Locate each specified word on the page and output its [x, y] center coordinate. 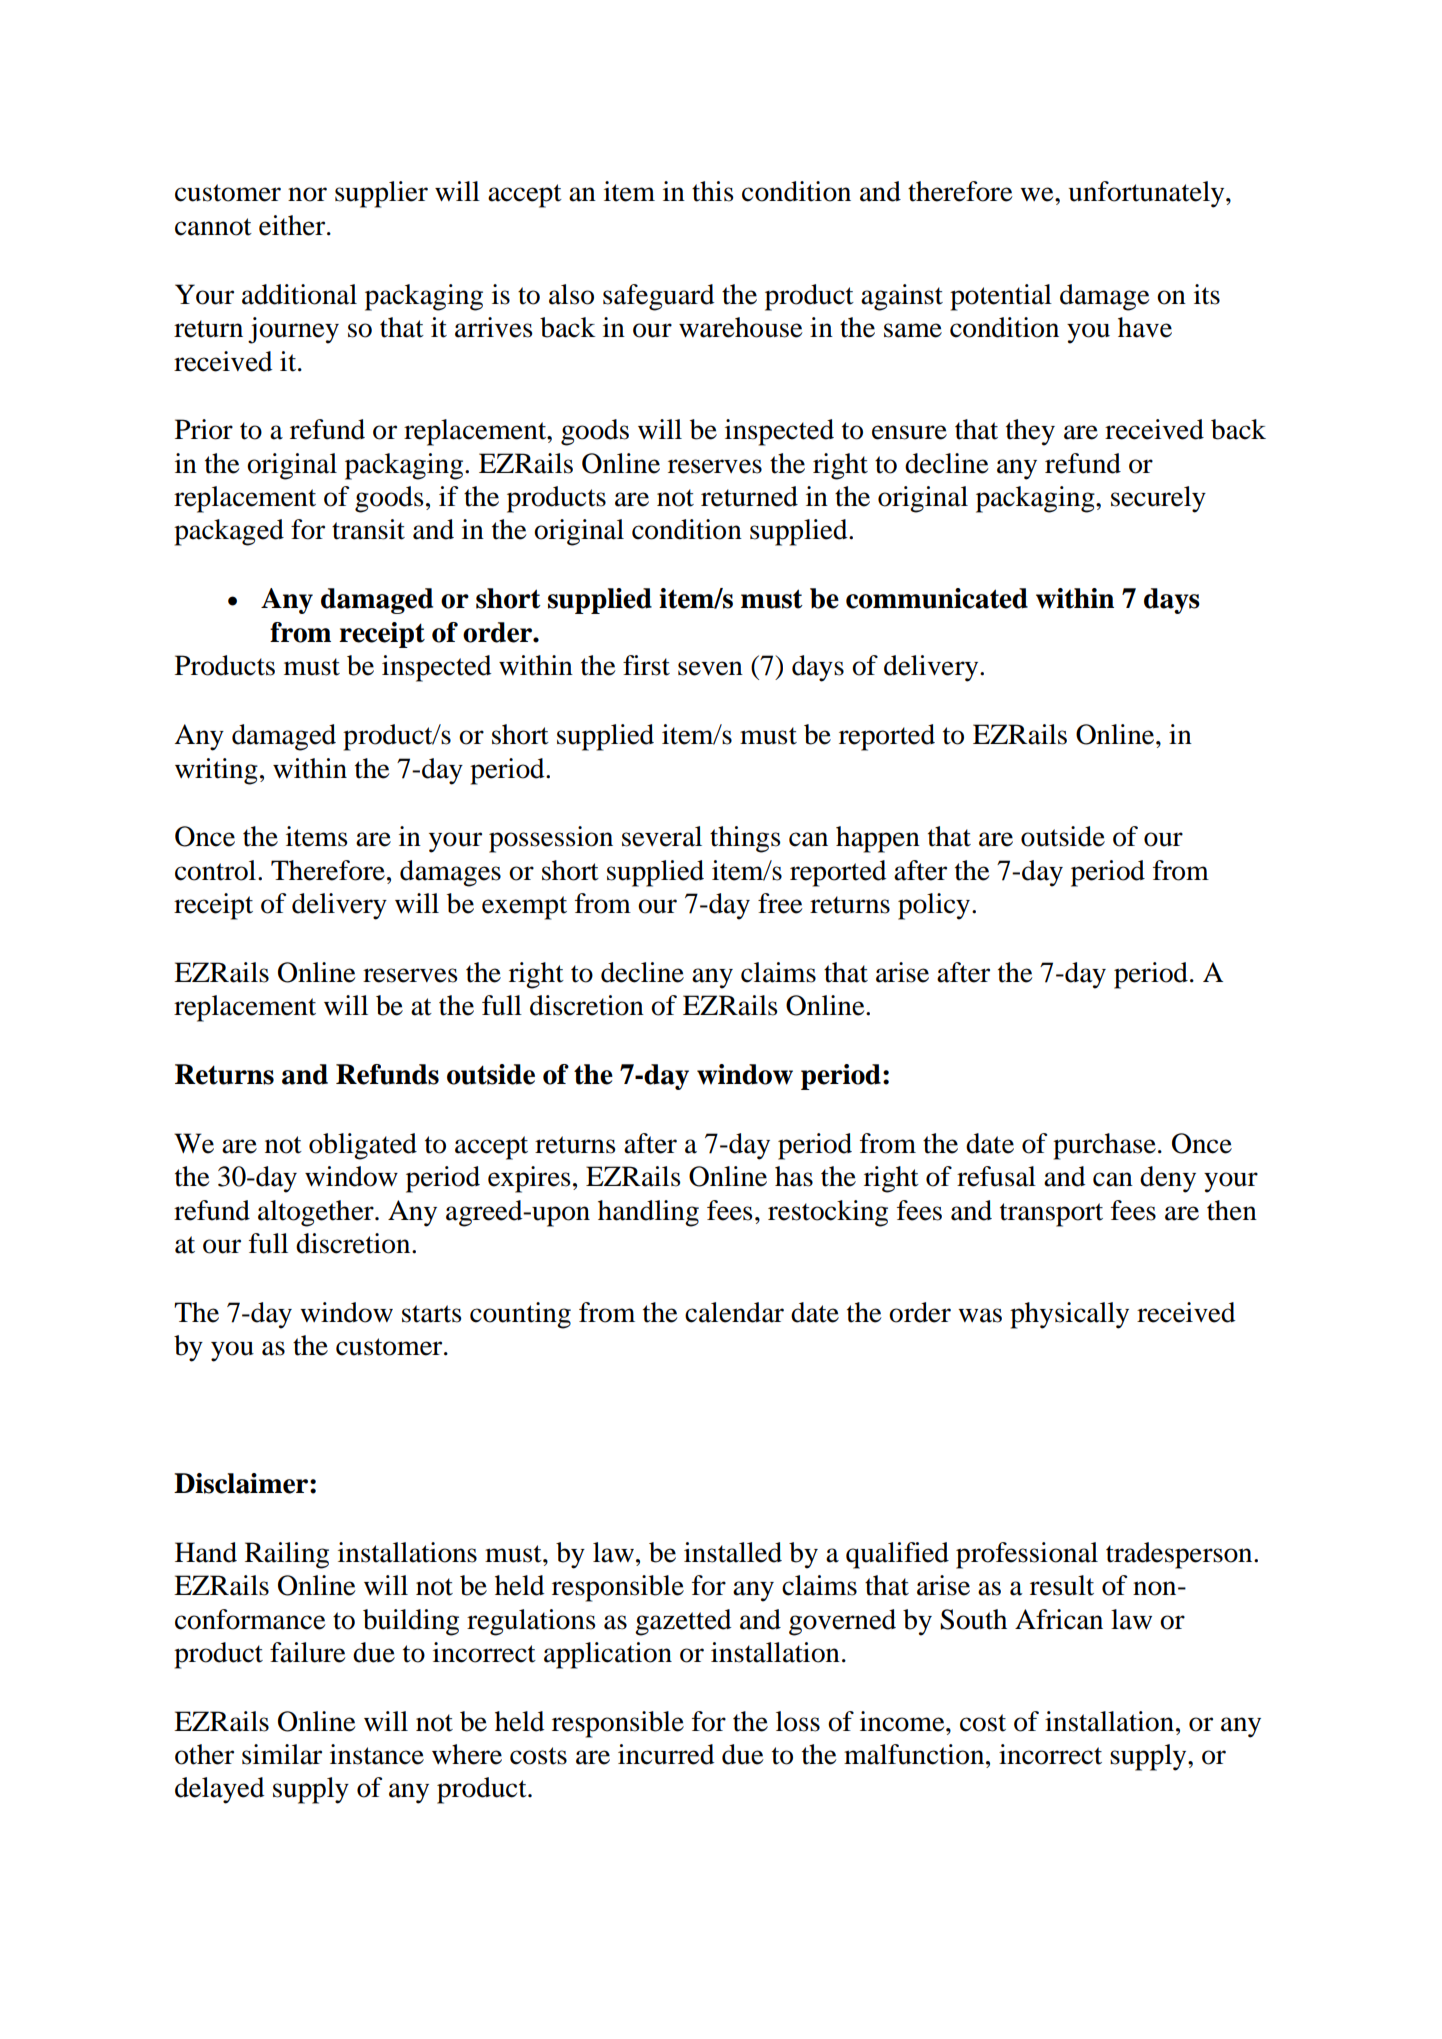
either [293, 225]
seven [710, 668]
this [713, 191]
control [217, 870]
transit [368, 529]
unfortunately [1148, 194]
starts [432, 1314]
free [780, 903]
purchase [1104, 1146]
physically [1069, 1315]
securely [1158, 499]
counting [520, 1315]
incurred [666, 1754]
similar [282, 1754]
